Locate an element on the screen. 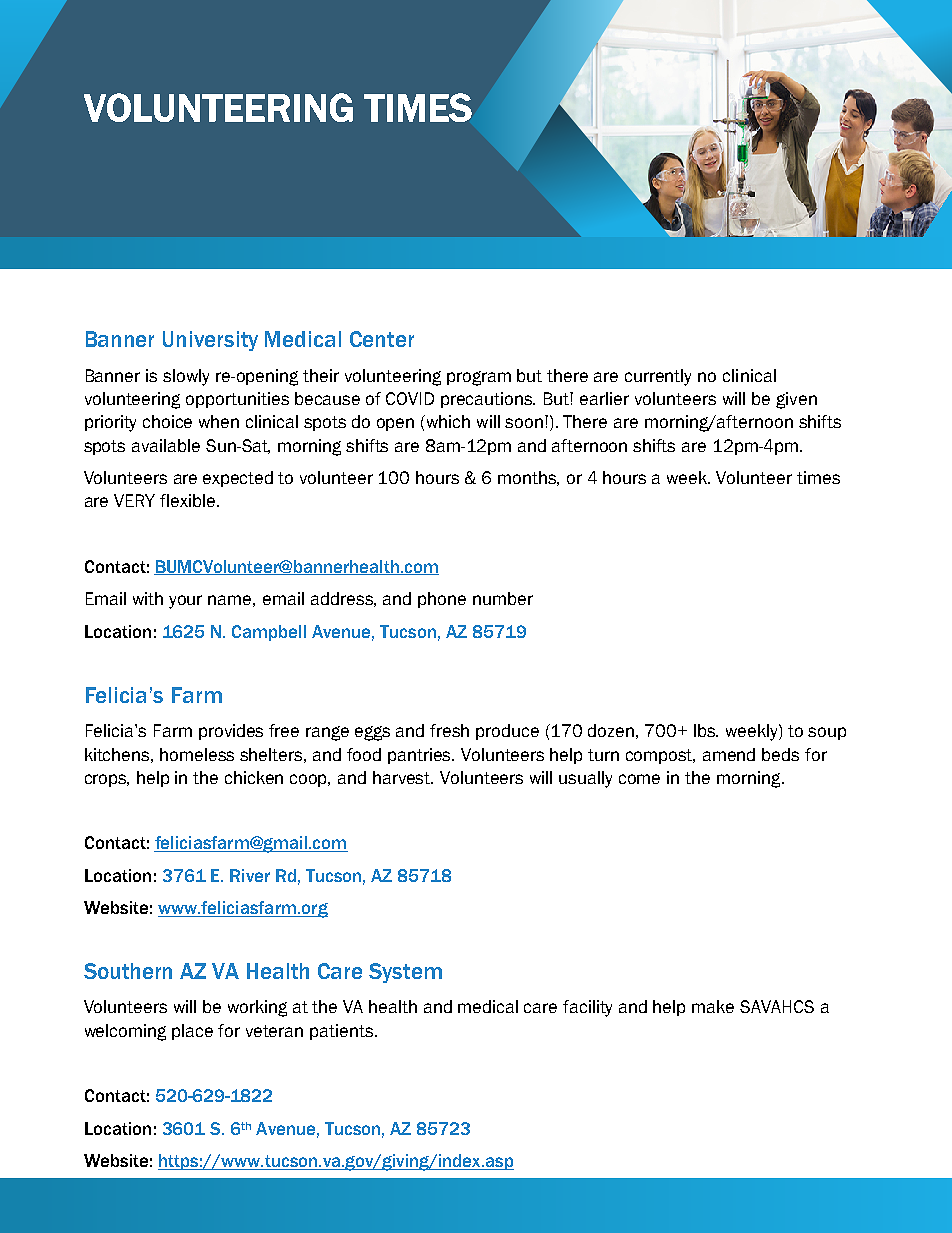 The width and height of the screenshot is (952, 1233). your is located at coordinates (185, 602).
